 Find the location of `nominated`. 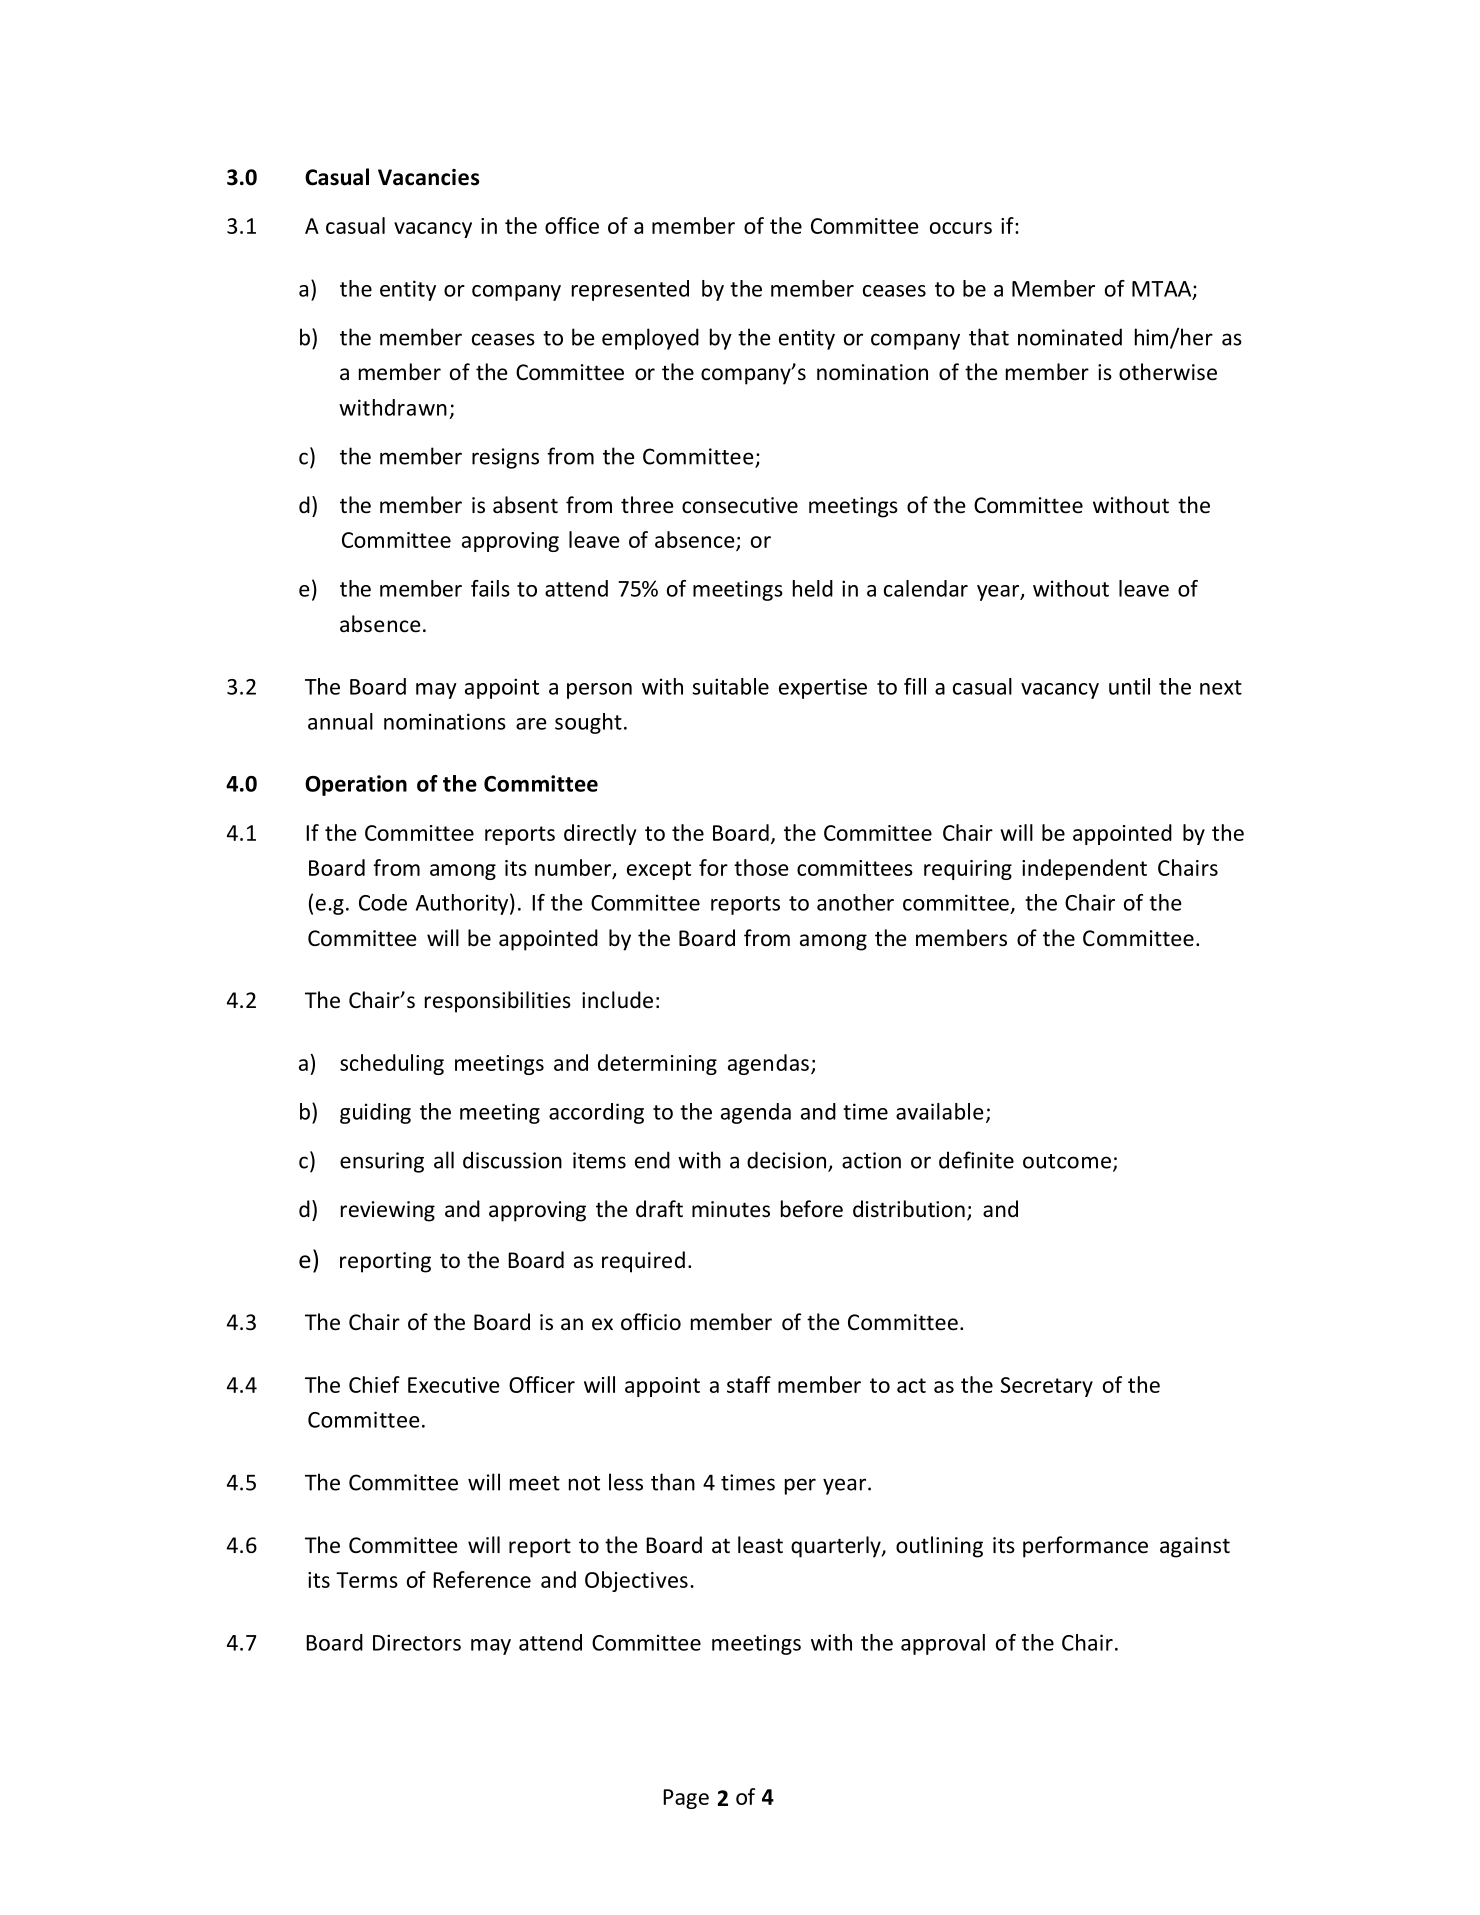

nominated is located at coordinates (1070, 337).
